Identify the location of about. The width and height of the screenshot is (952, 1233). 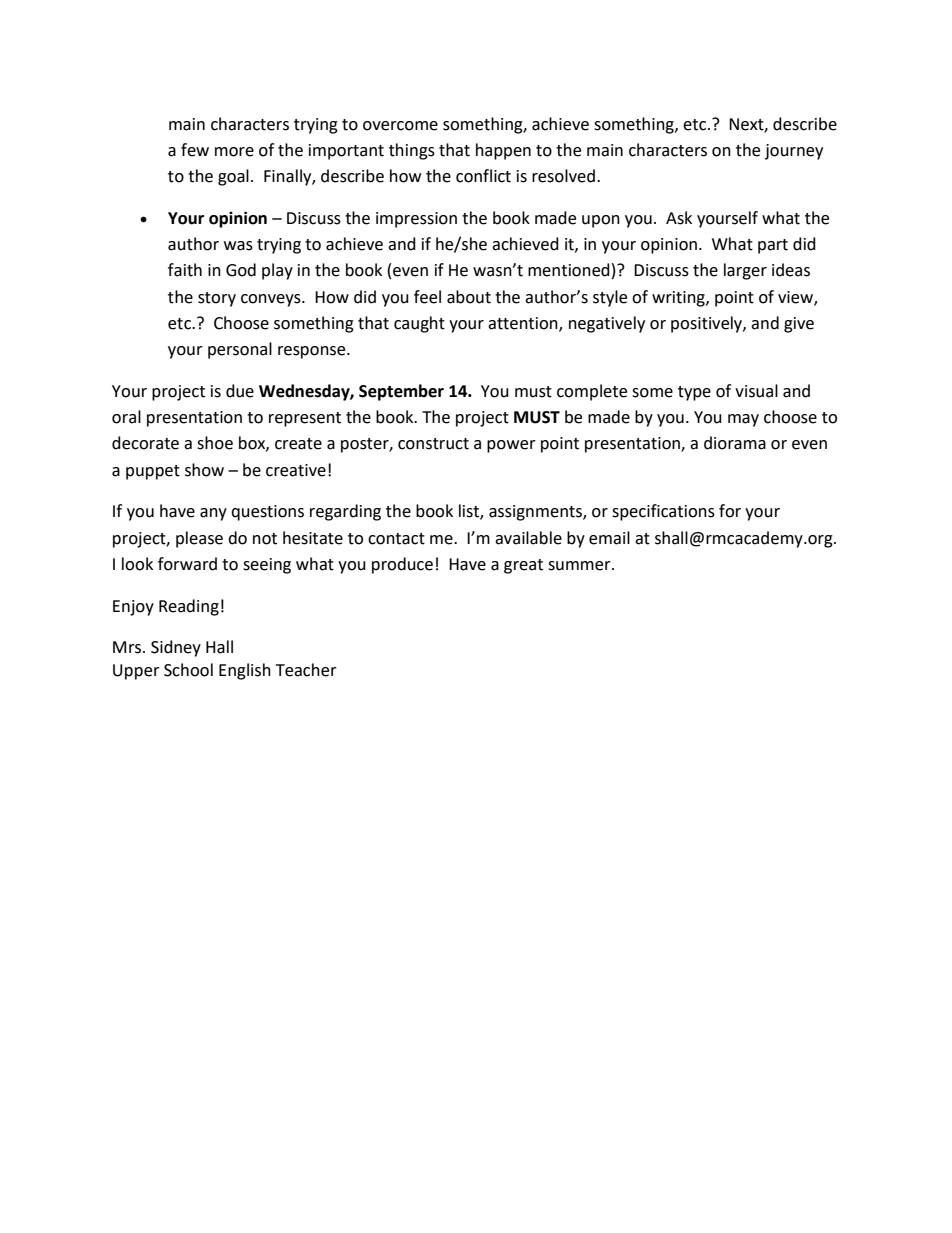
(469, 297).
